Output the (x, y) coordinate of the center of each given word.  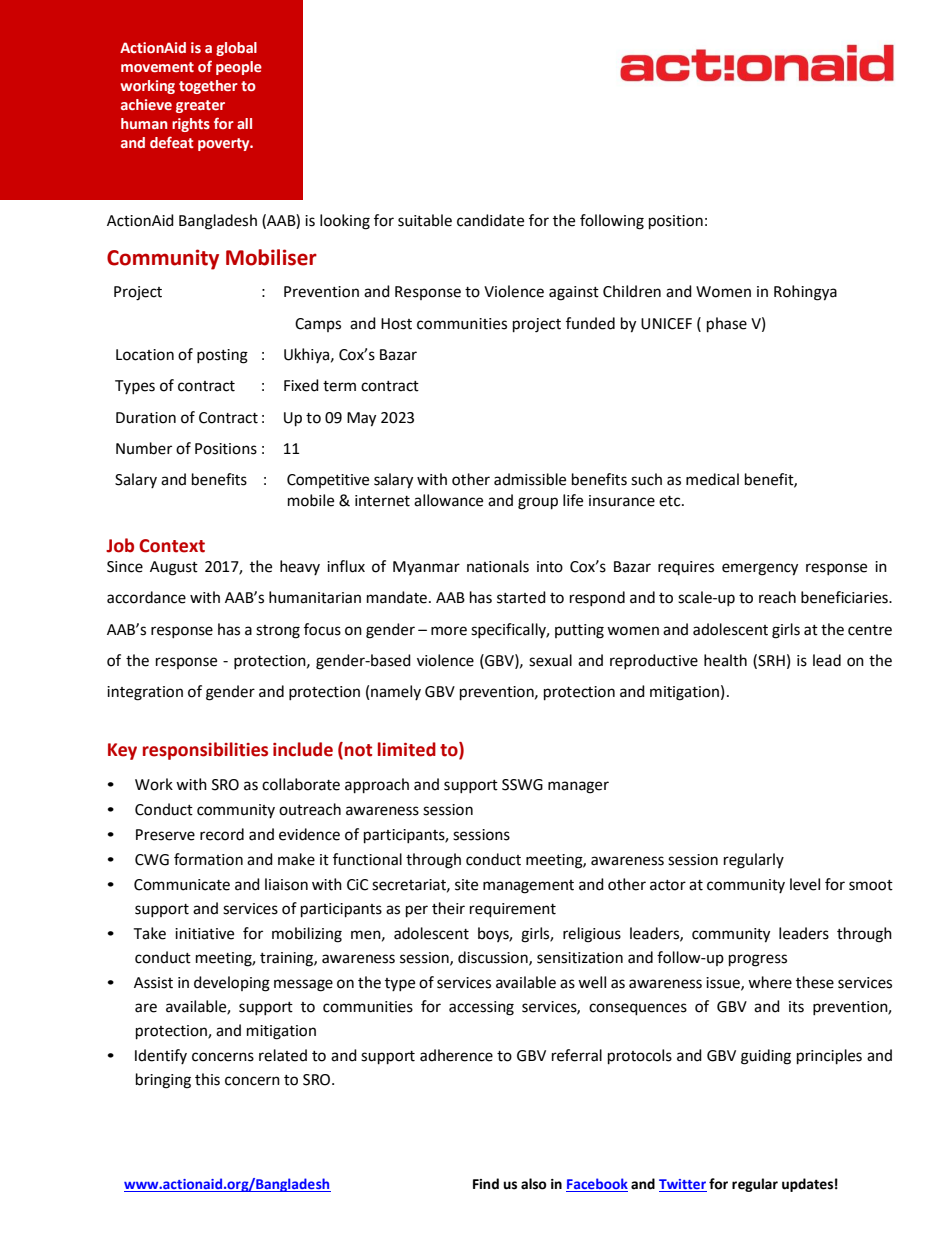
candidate (490, 220)
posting (222, 356)
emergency (760, 569)
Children (632, 291)
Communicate (182, 885)
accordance (146, 597)
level (805, 884)
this (207, 1079)
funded (590, 323)
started (521, 597)
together (208, 87)
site (466, 885)
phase (727, 325)
